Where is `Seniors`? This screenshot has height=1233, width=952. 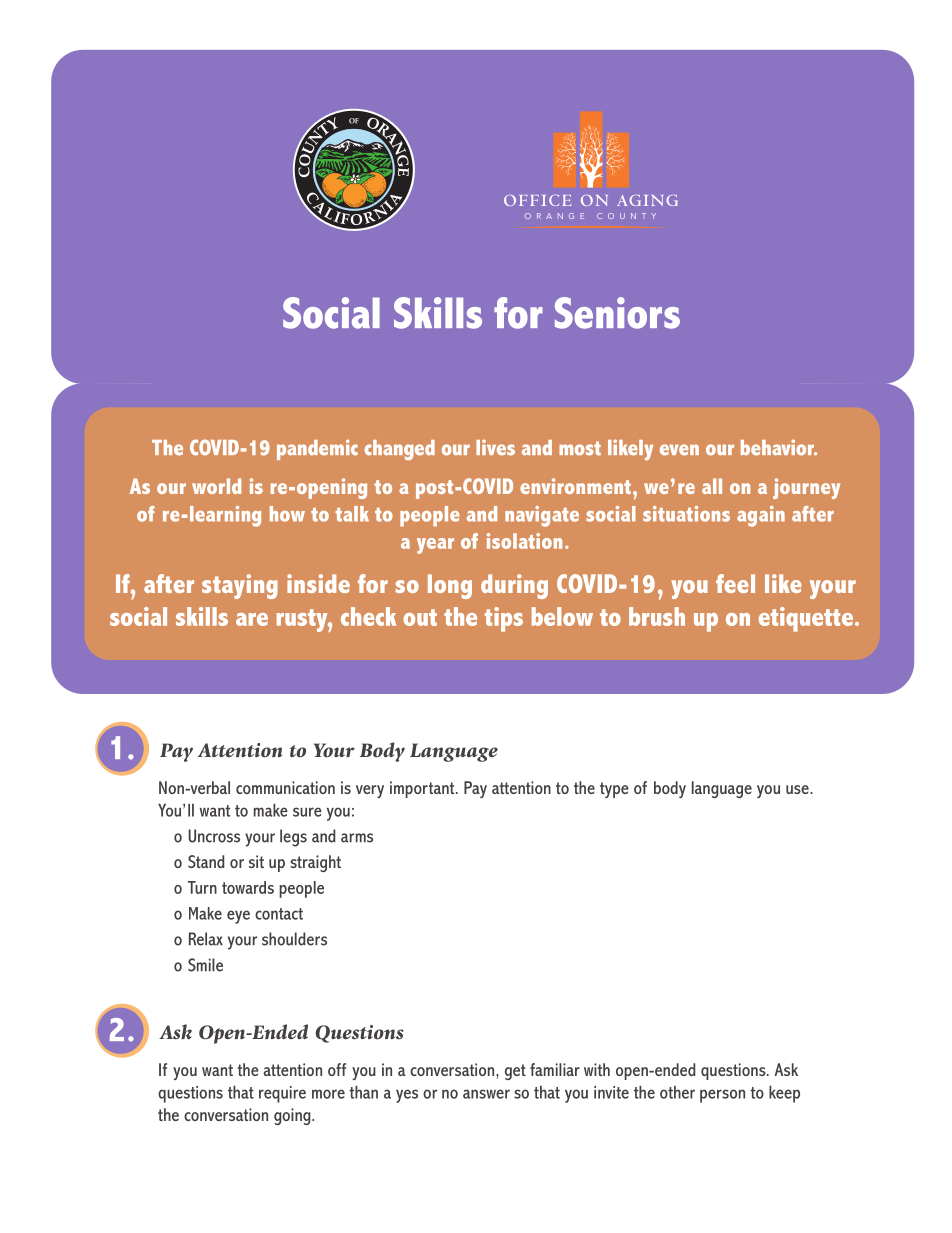 Seniors is located at coordinates (617, 313).
